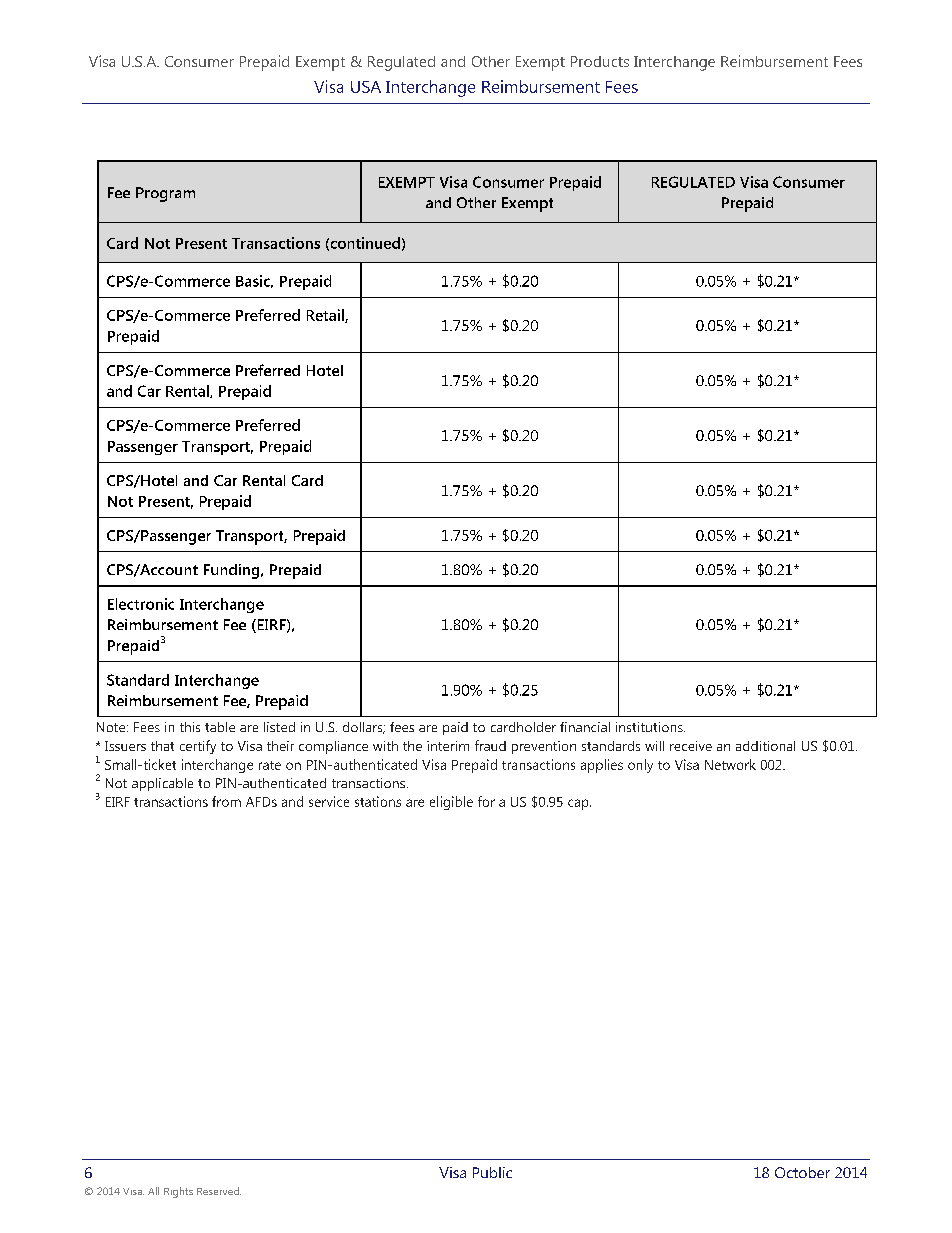 This screenshot has height=1233, width=952. I want to click on from, so click(226, 801).
